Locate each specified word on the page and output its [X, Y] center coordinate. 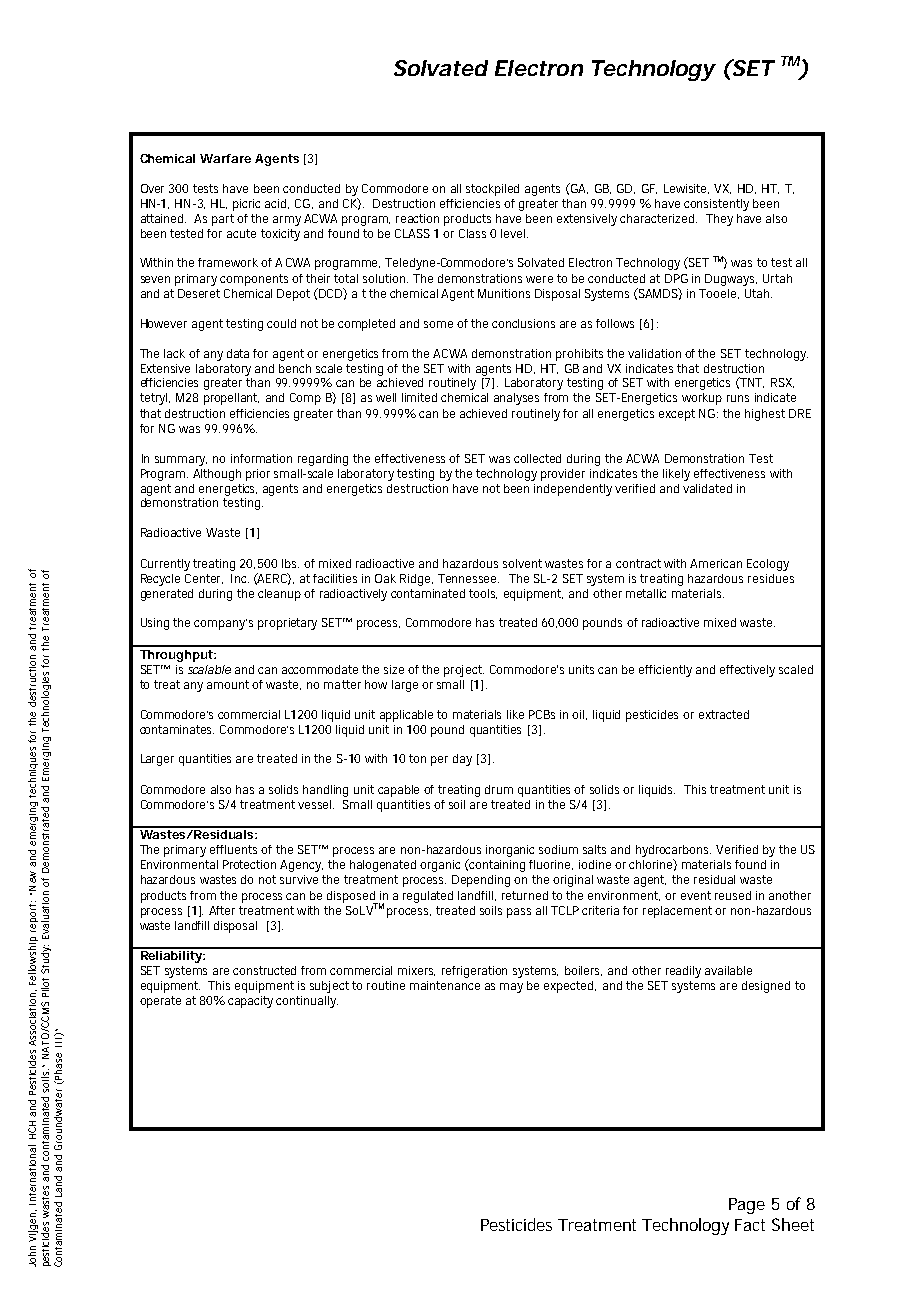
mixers [416, 971]
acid [277, 204]
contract [638, 563]
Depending [483, 881]
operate [160, 1002]
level [514, 233]
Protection [252, 864]
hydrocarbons [673, 852]
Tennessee [468, 578]
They [719, 220]
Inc [240, 578]
